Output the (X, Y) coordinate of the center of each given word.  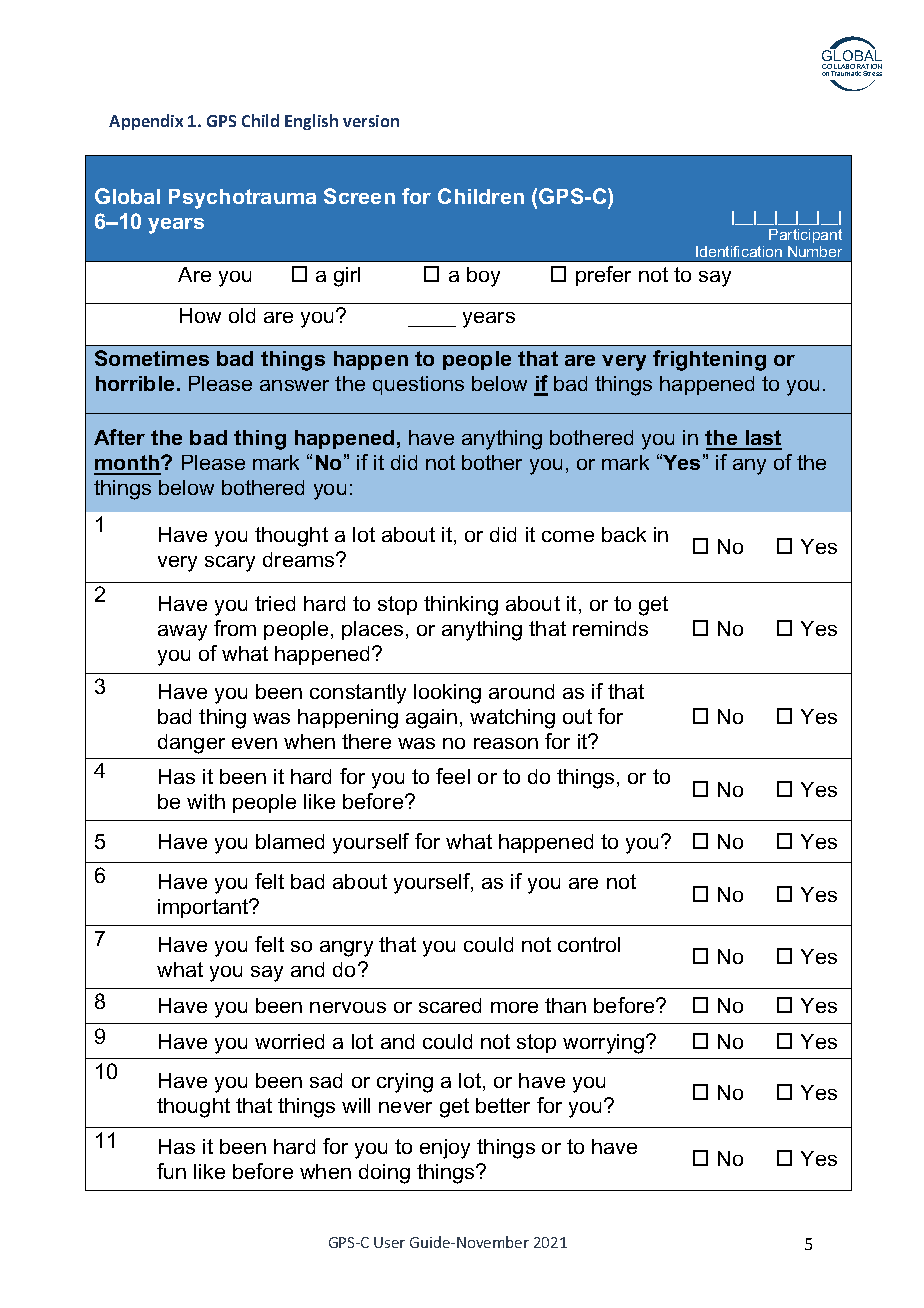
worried (289, 1041)
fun (171, 1171)
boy (483, 277)
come (568, 536)
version (371, 121)
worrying (605, 1044)
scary (230, 564)
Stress (872, 73)
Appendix (146, 122)
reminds (610, 628)
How (200, 315)
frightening (709, 360)
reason (506, 743)
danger (191, 744)
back (624, 534)
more (514, 1007)
